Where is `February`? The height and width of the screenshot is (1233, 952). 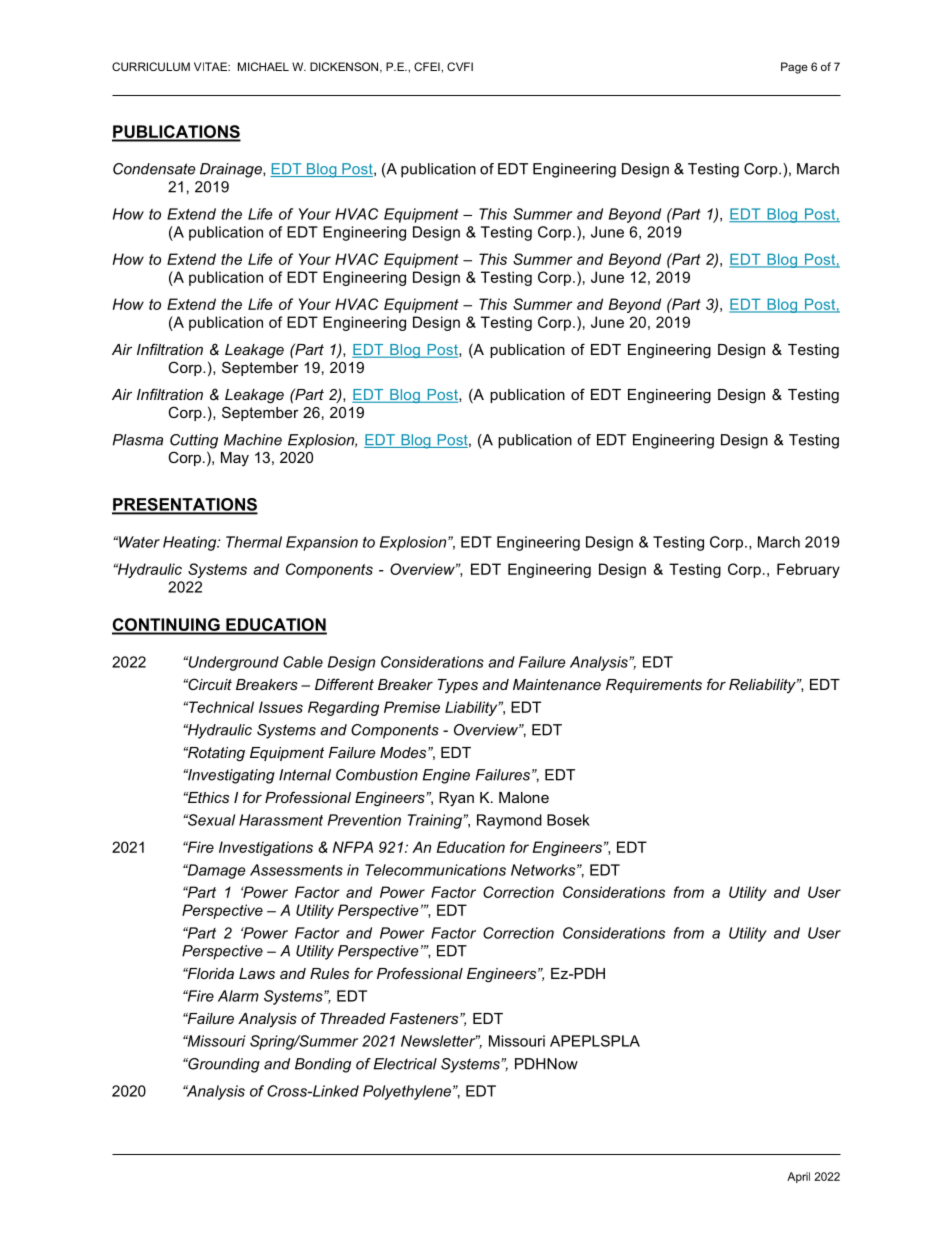 February is located at coordinates (808, 570).
